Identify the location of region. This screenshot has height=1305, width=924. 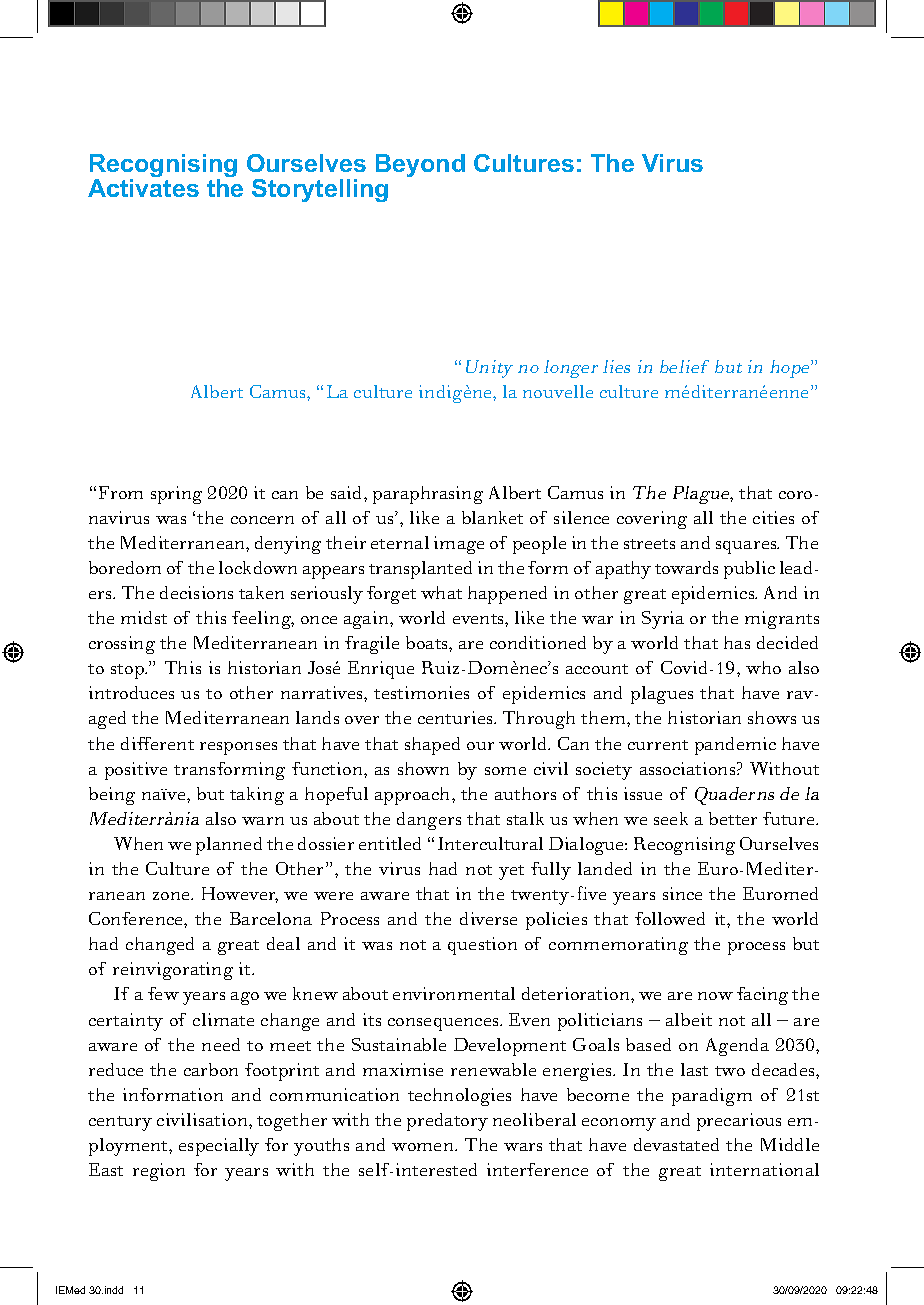
(159, 1172).
